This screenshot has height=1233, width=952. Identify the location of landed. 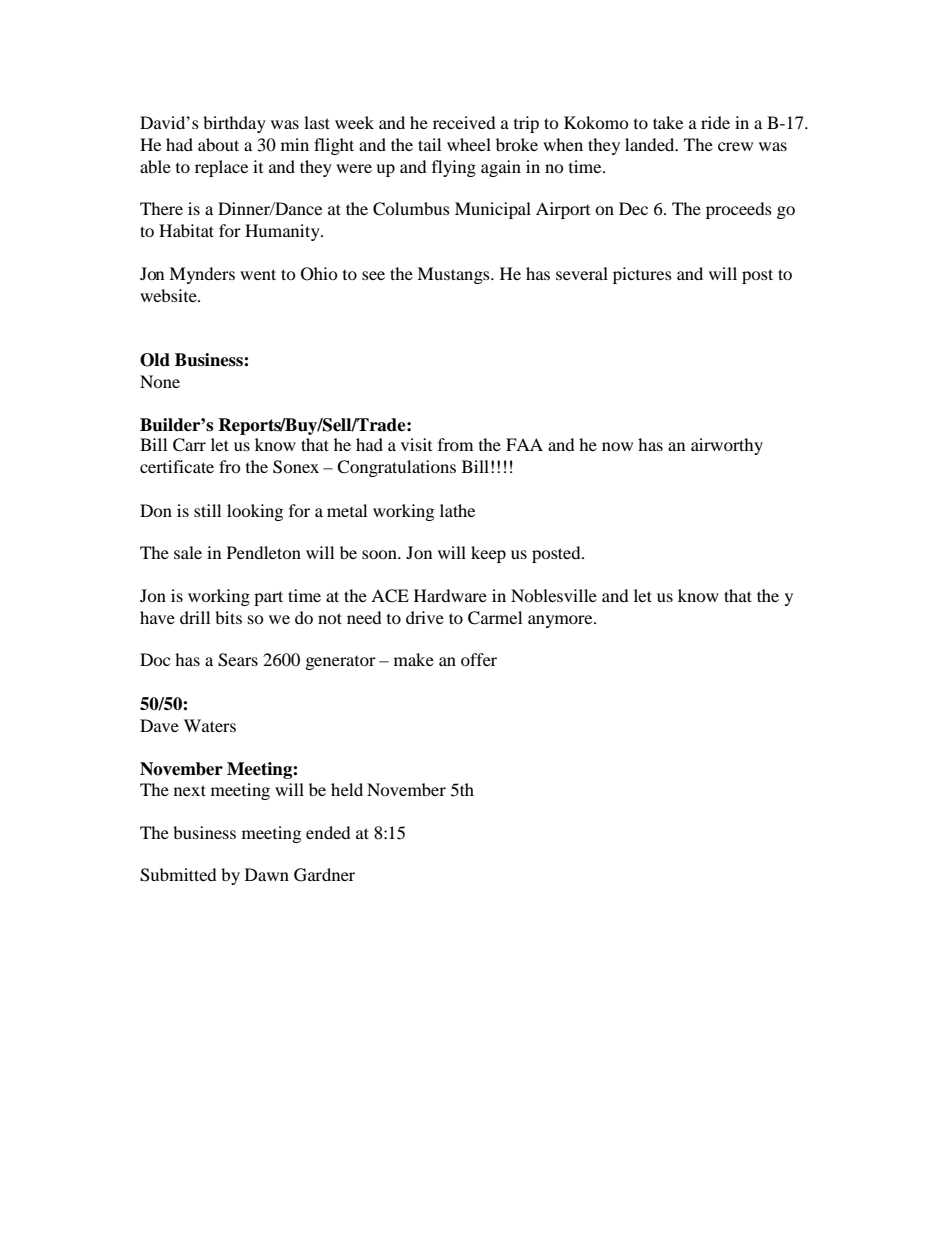
(651, 144).
